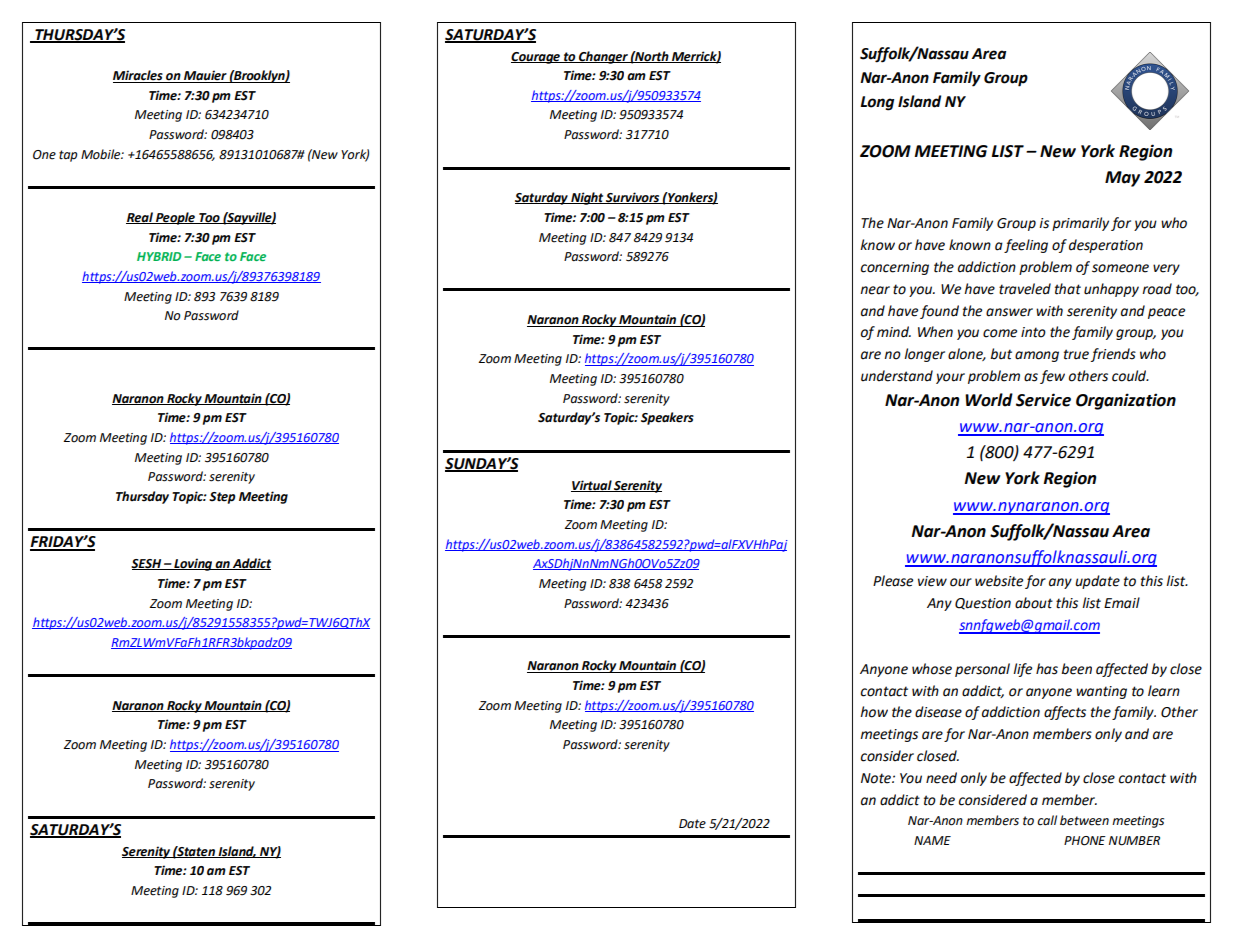 Image resolution: width=1233 pixels, height=952 pixels. What do you see at coordinates (159, 256) in the image?
I see `HYBRID` at bounding box center [159, 256].
